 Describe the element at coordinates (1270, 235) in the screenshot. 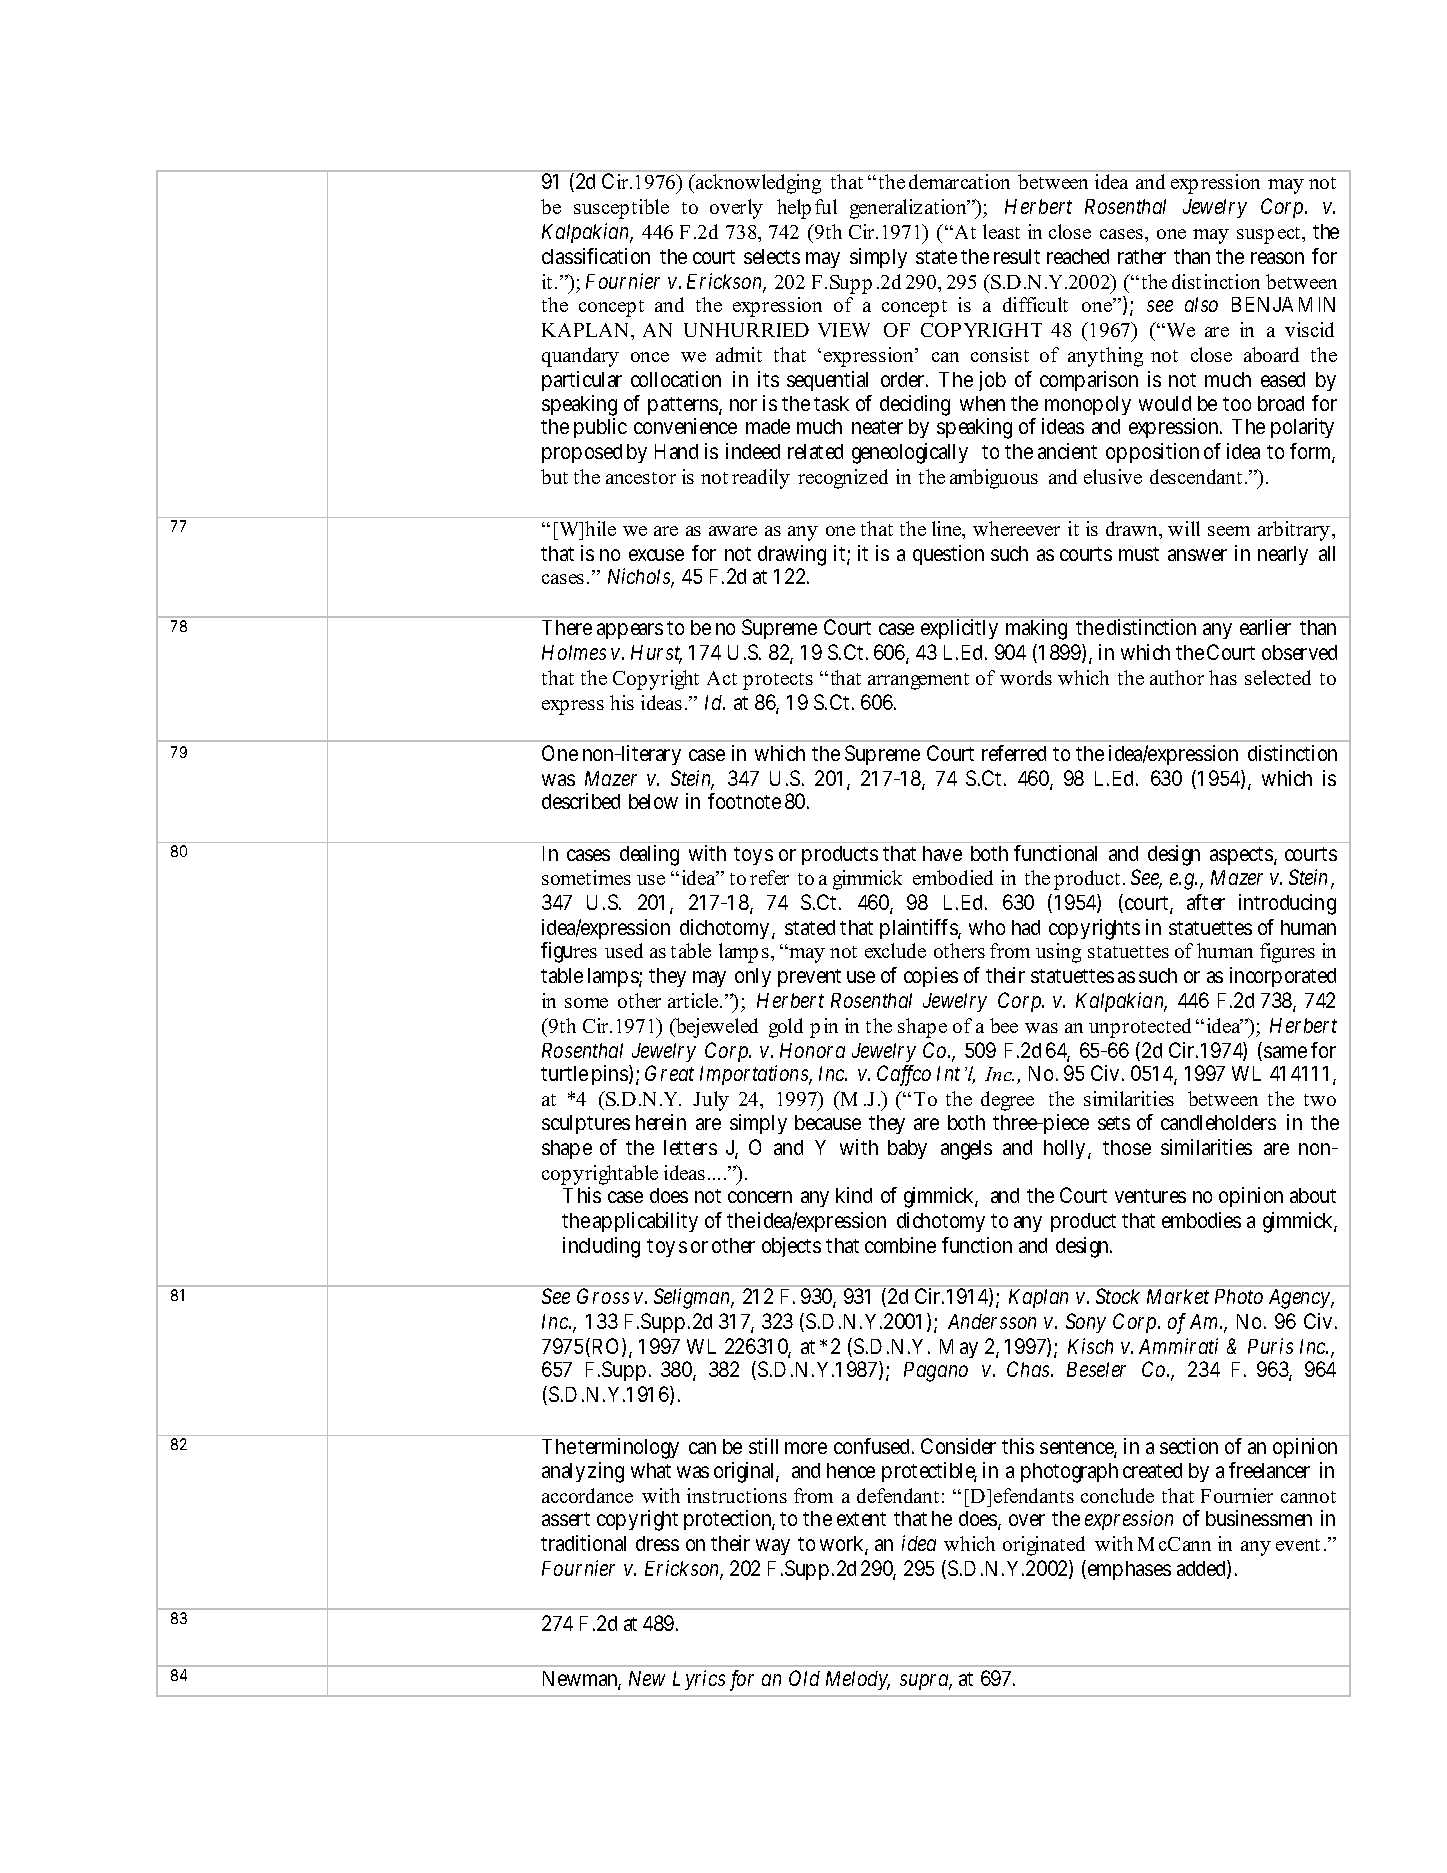

I see `suspect` at that location.
